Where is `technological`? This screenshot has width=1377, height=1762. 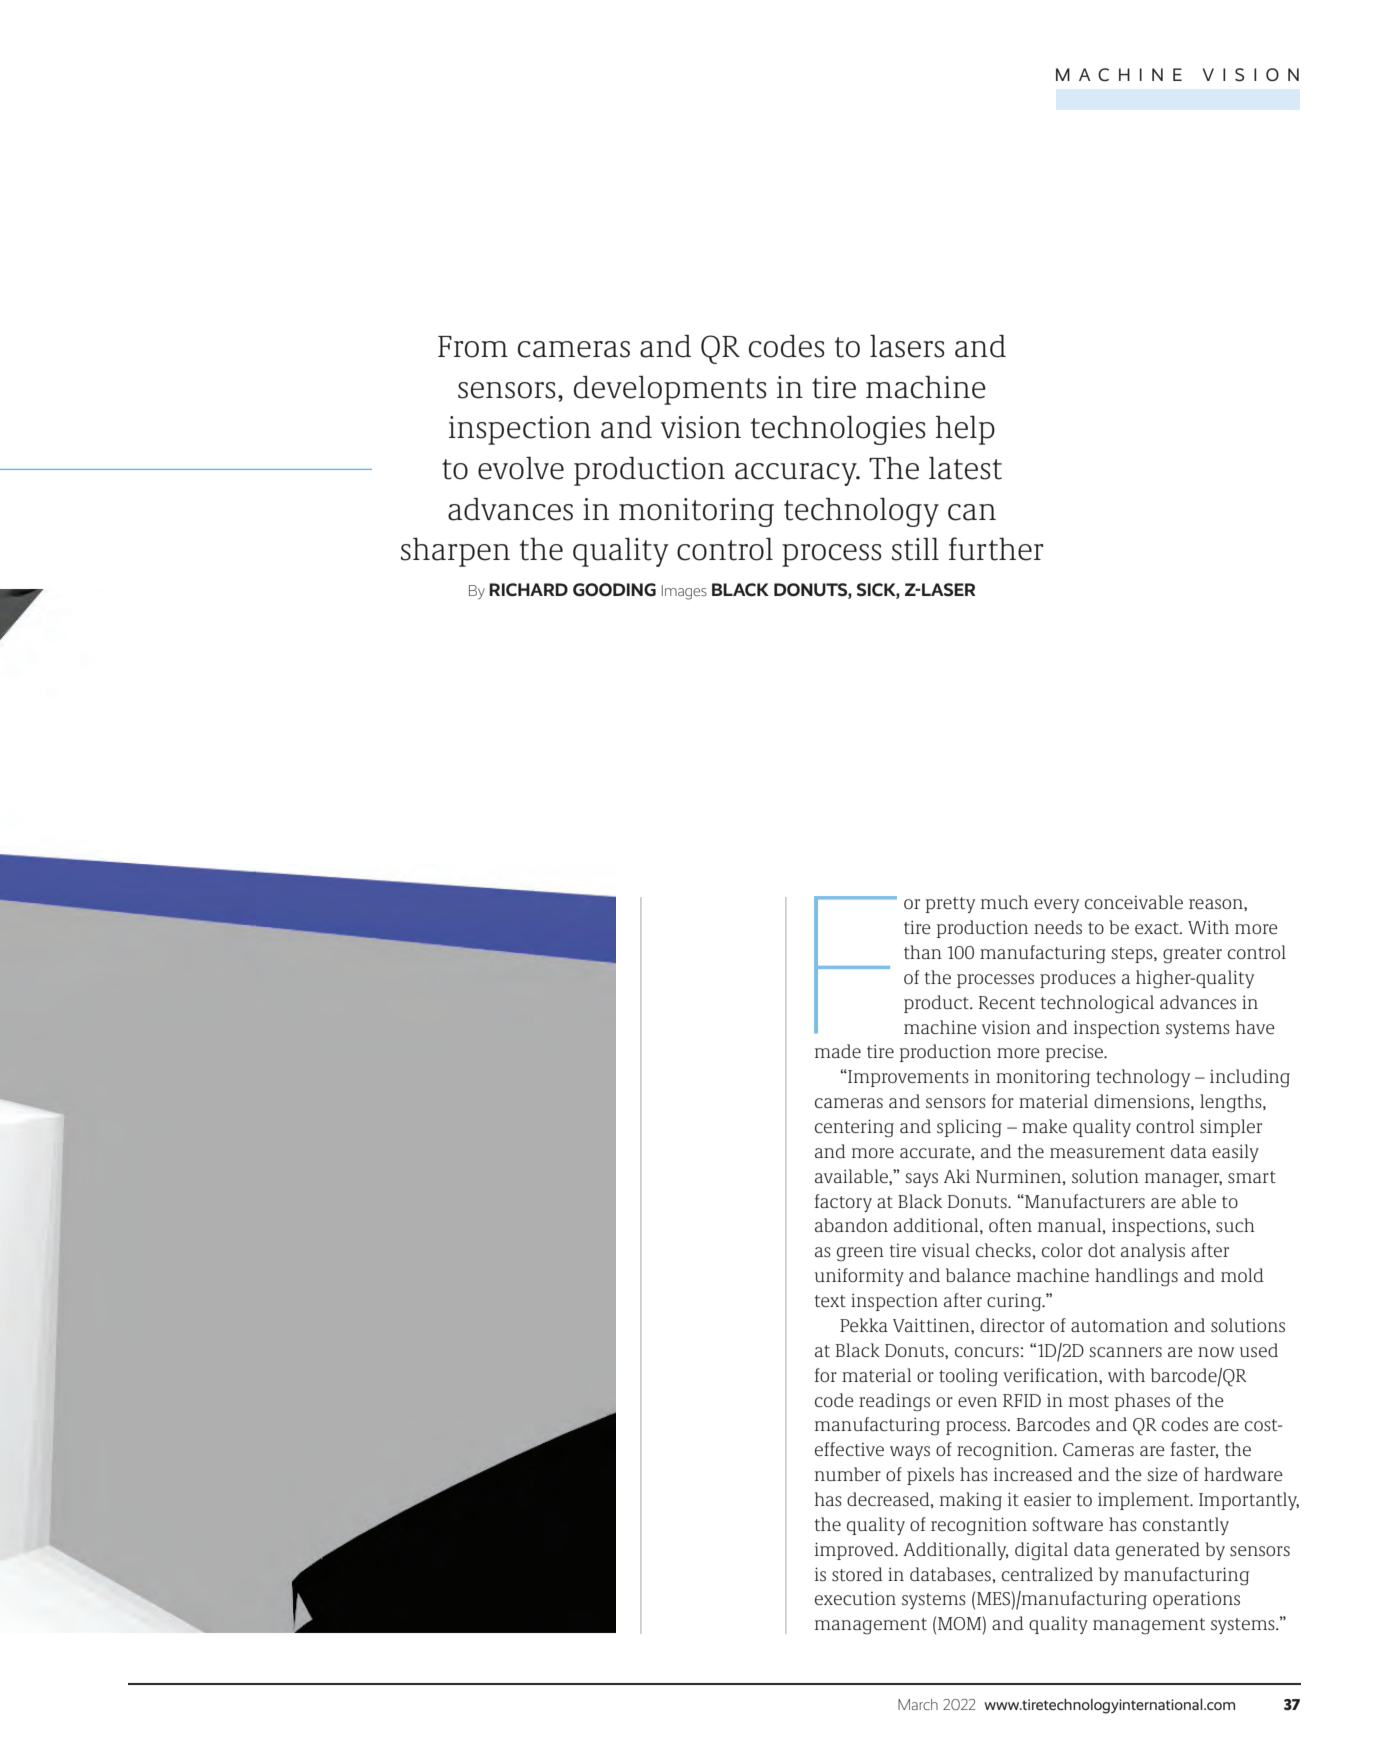
technological is located at coordinates (1097, 1004).
